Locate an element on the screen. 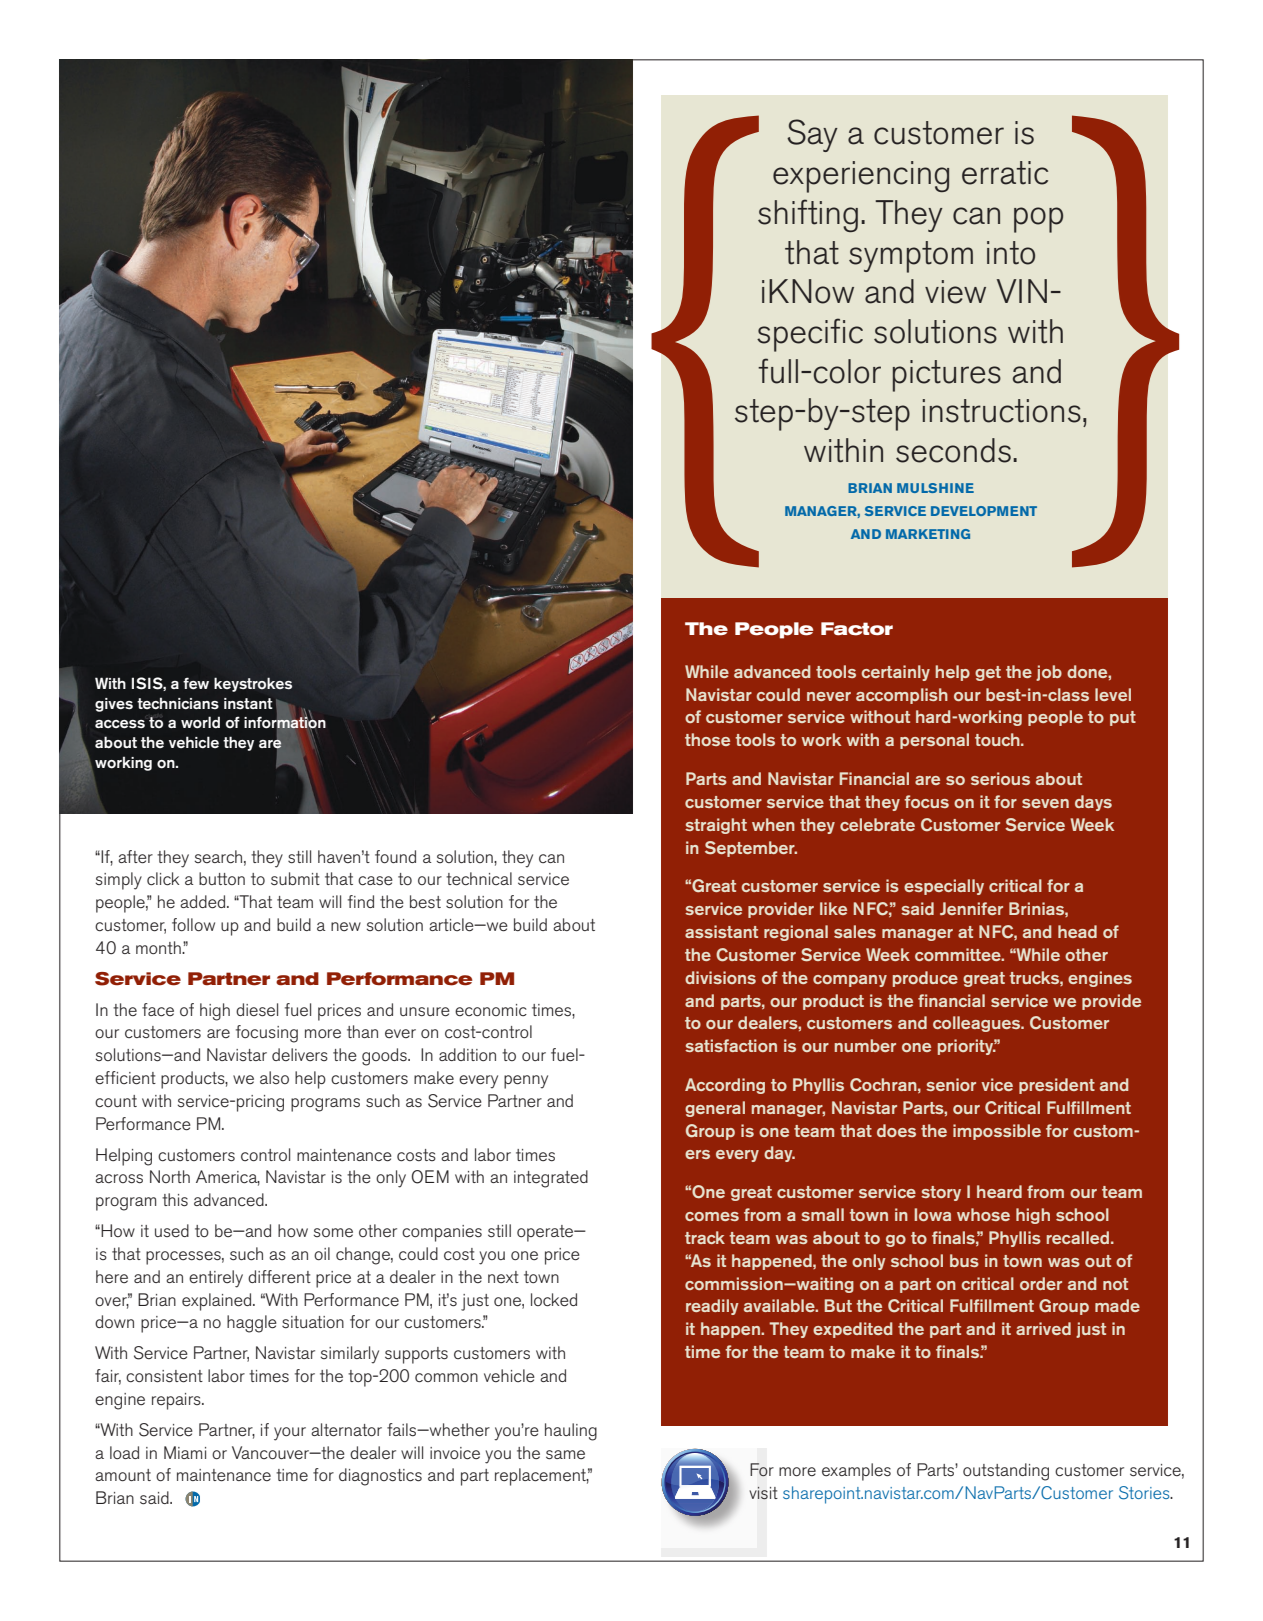 The image size is (1263, 1621). general is located at coordinates (715, 1109).
